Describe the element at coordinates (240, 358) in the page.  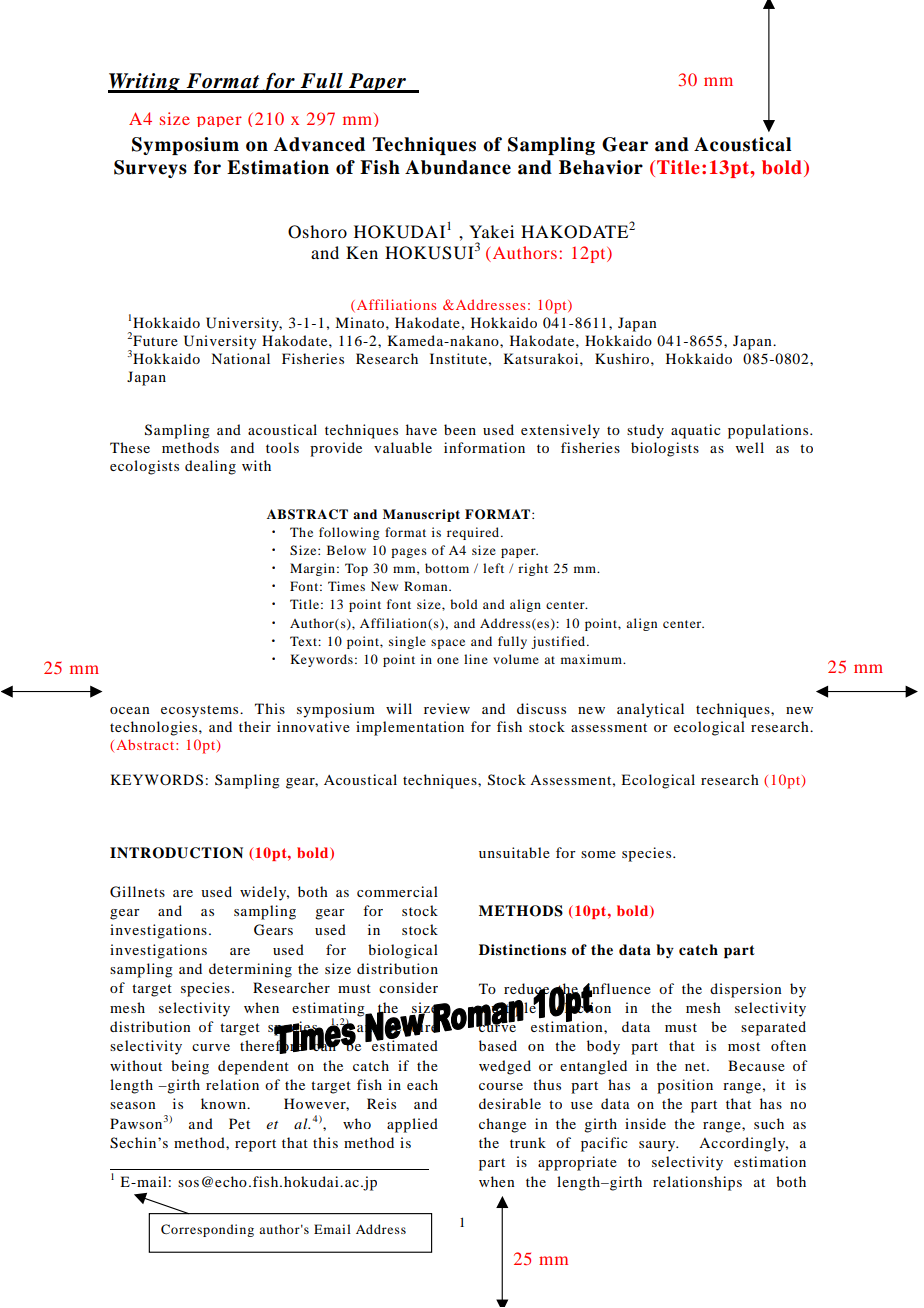
I see `National` at that location.
